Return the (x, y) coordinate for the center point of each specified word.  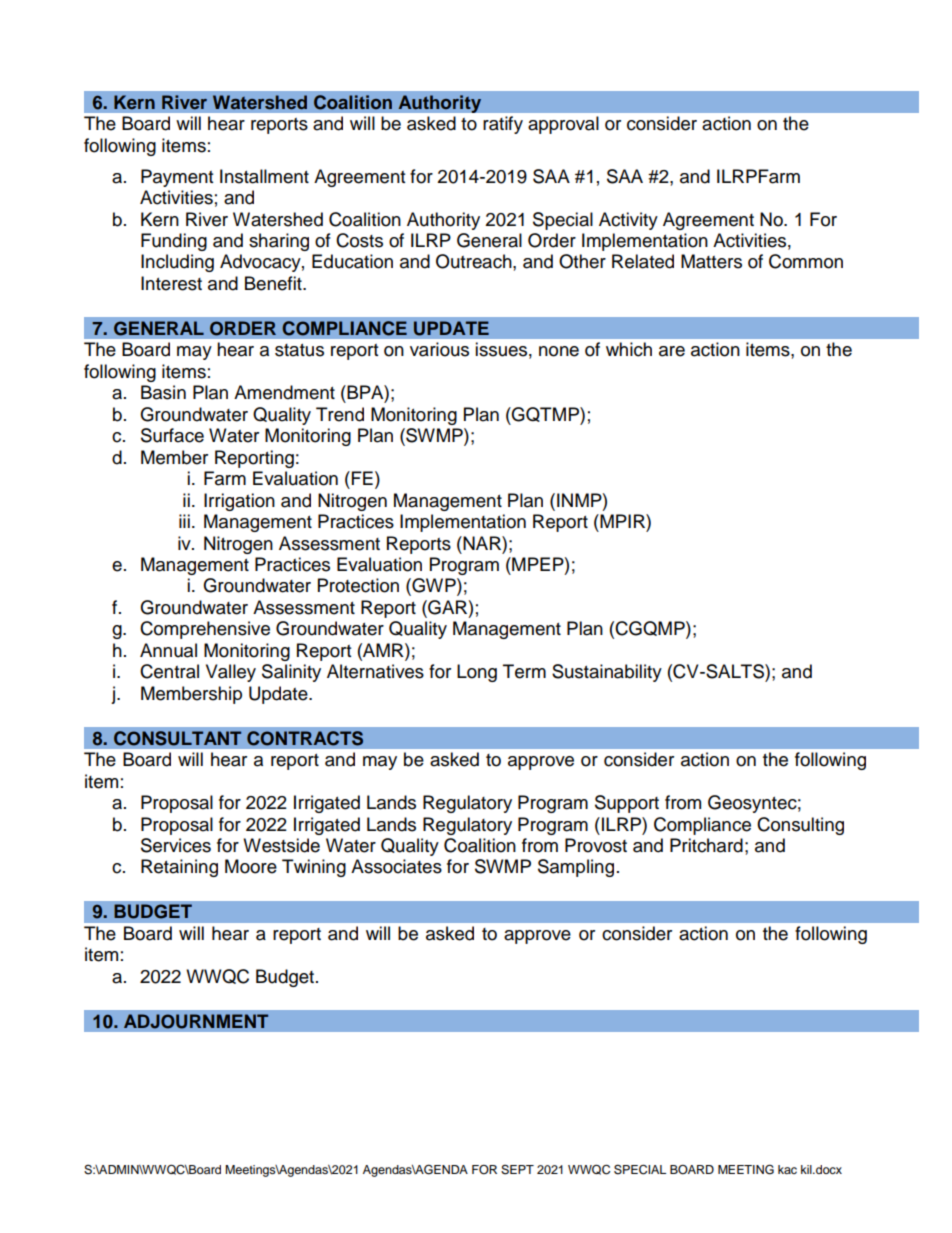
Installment (264, 176)
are (672, 351)
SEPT (517, 1170)
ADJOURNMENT (196, 1021)
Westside (281, 845)
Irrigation (239, 502)
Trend (340, 414)
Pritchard (706, 845)
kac (787, 1169)
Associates (396, 866)
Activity (628, 221)
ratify (503, 125)
